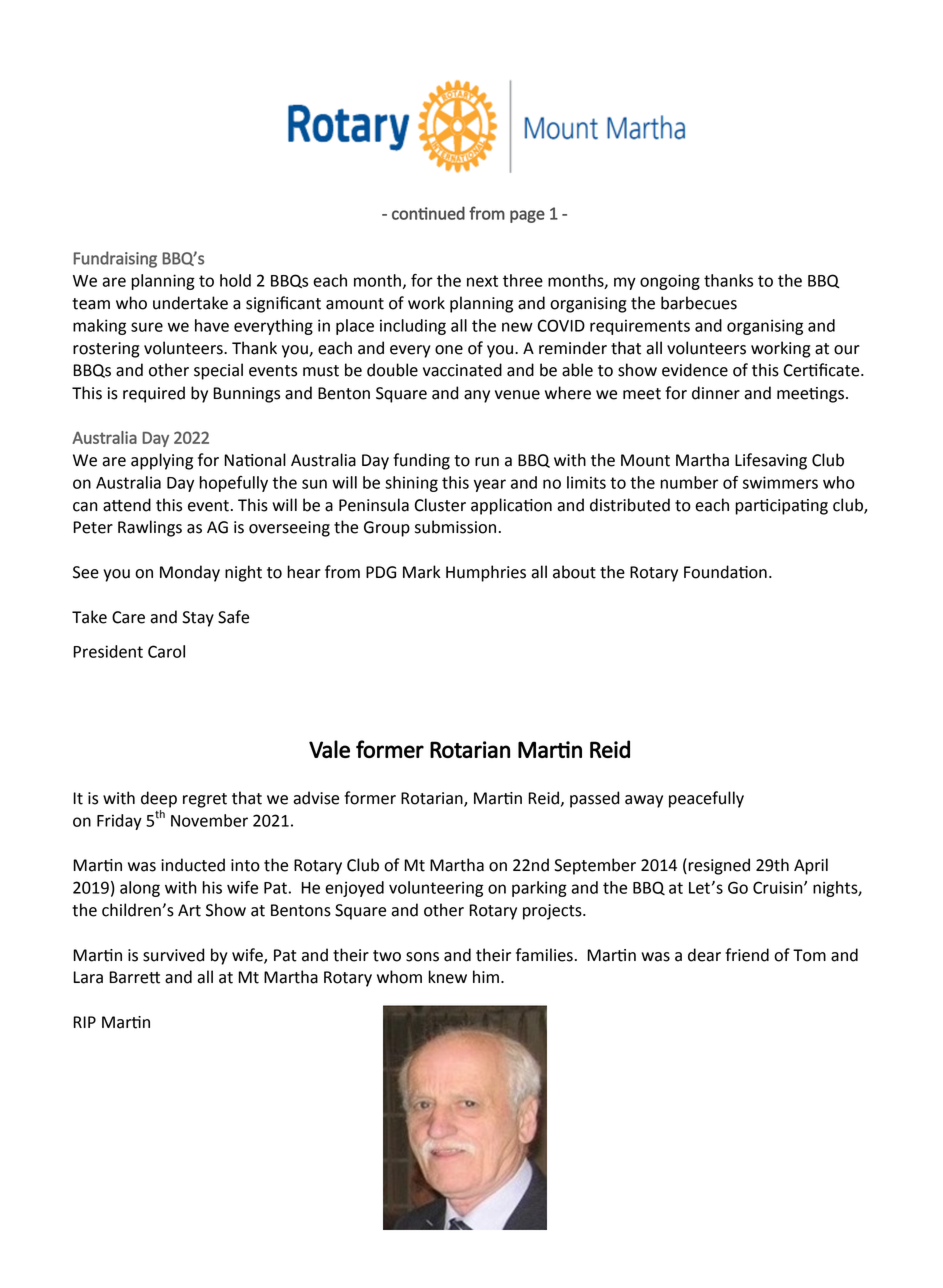  What do you see at coordinates (115, 259) in the document?
I see `Fundraising` at bounding box center [115, 259].
